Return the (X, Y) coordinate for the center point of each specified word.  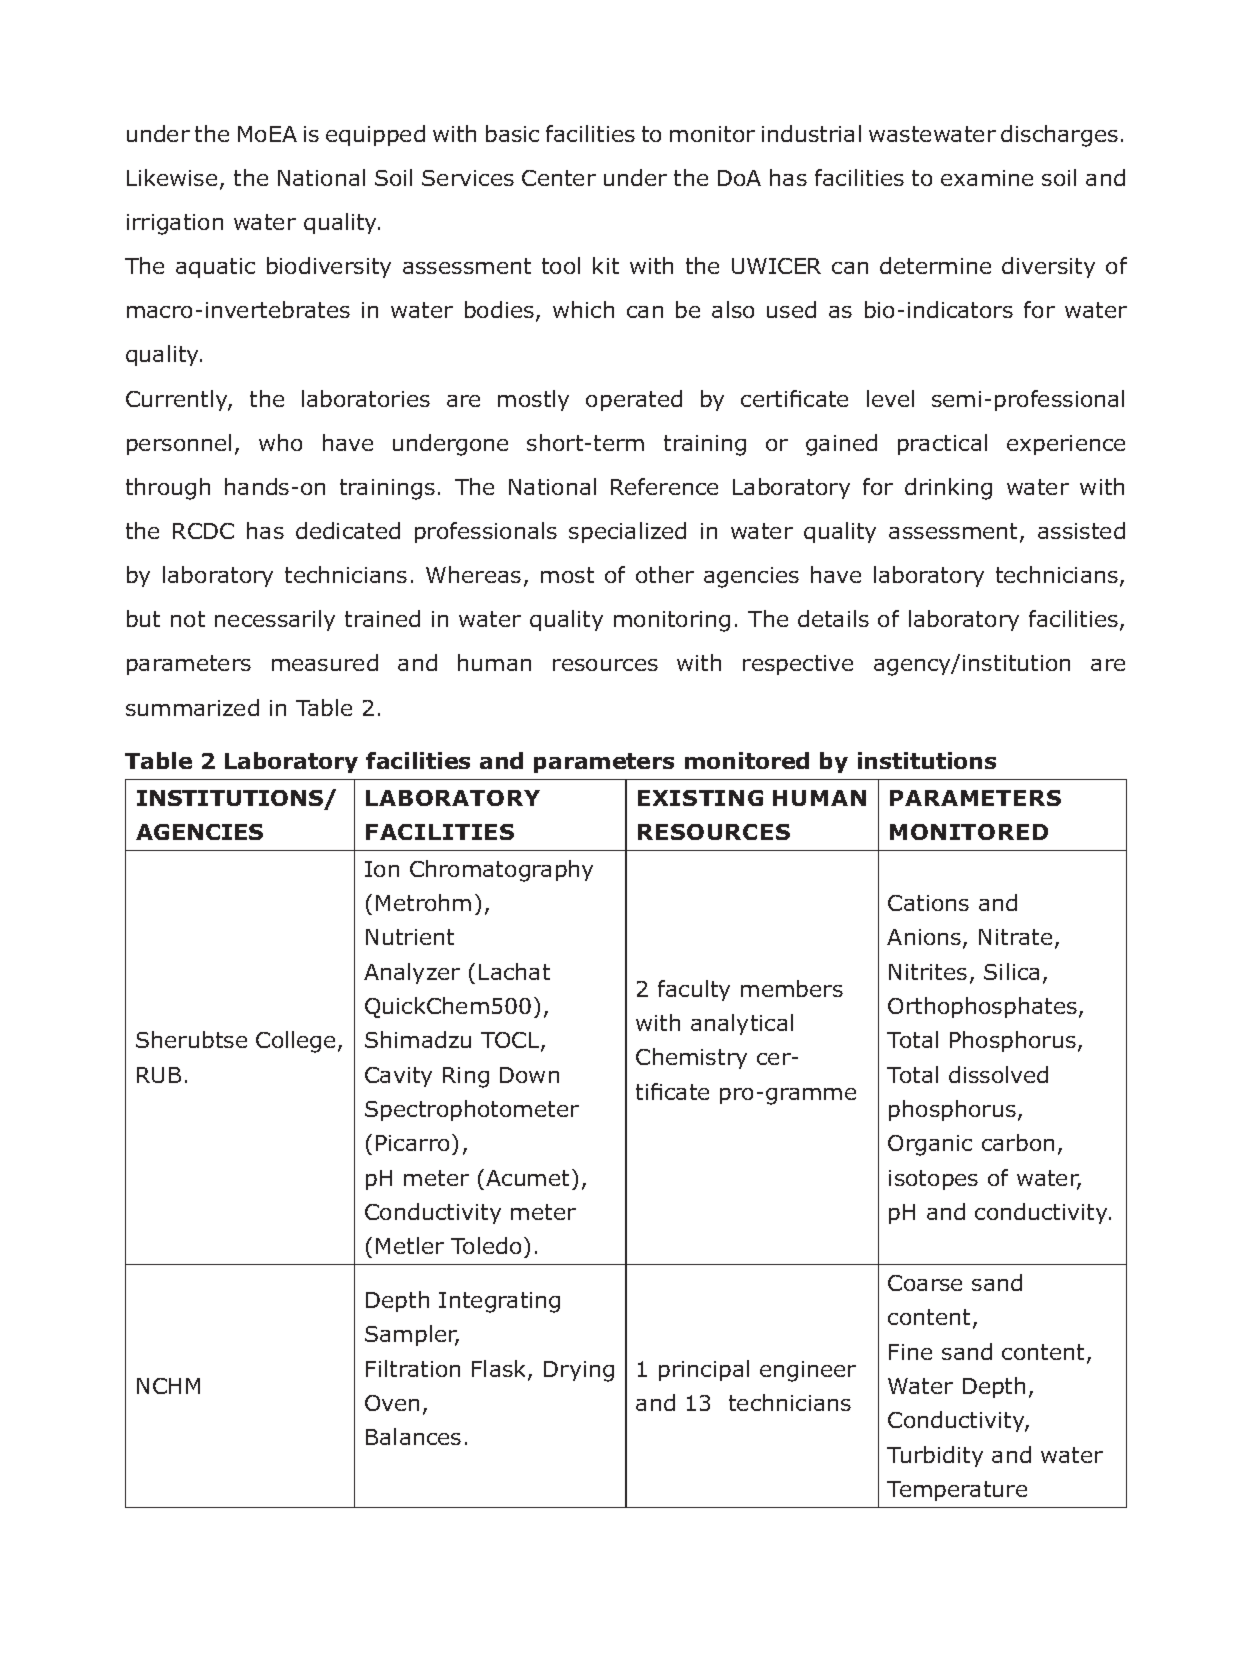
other (665, 574)
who (280, 442)
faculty (694, 990)
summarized (192, 707)
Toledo (486, 1245)
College (295, 1042)
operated (634, 400)
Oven (392, 1403)
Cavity (398, 1077)
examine (987, 178)
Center (559, 178)
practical (942, 444)
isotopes (933, 1180)
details (833, 618)
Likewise (172, 177)
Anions (925, 939)
